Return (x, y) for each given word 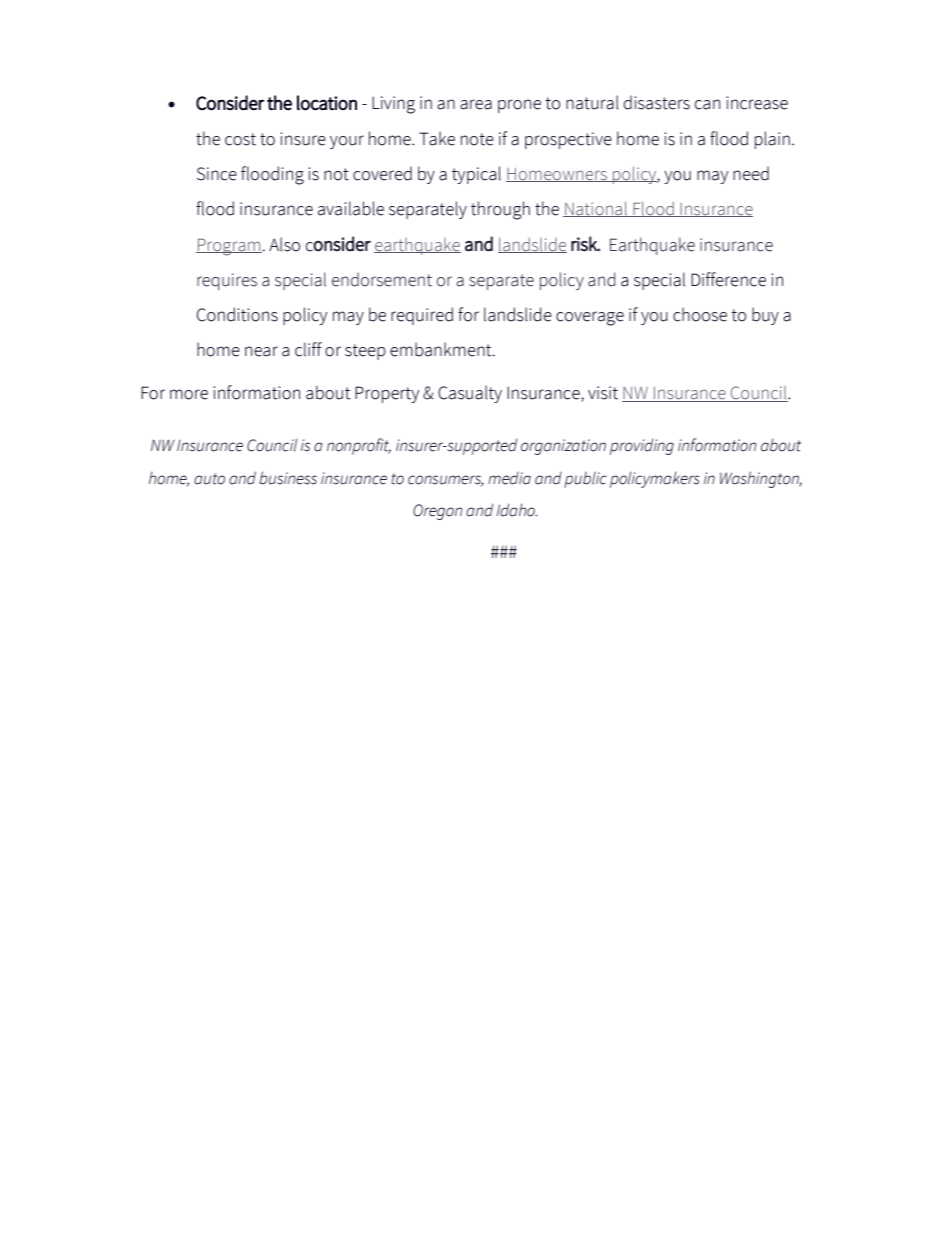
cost (240, 139)
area (476, 104)
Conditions (237, 314)
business (288, 478)
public (585, 480)
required (422, 316)
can (707, 104)
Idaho (517, 510)
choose (700, 314)
